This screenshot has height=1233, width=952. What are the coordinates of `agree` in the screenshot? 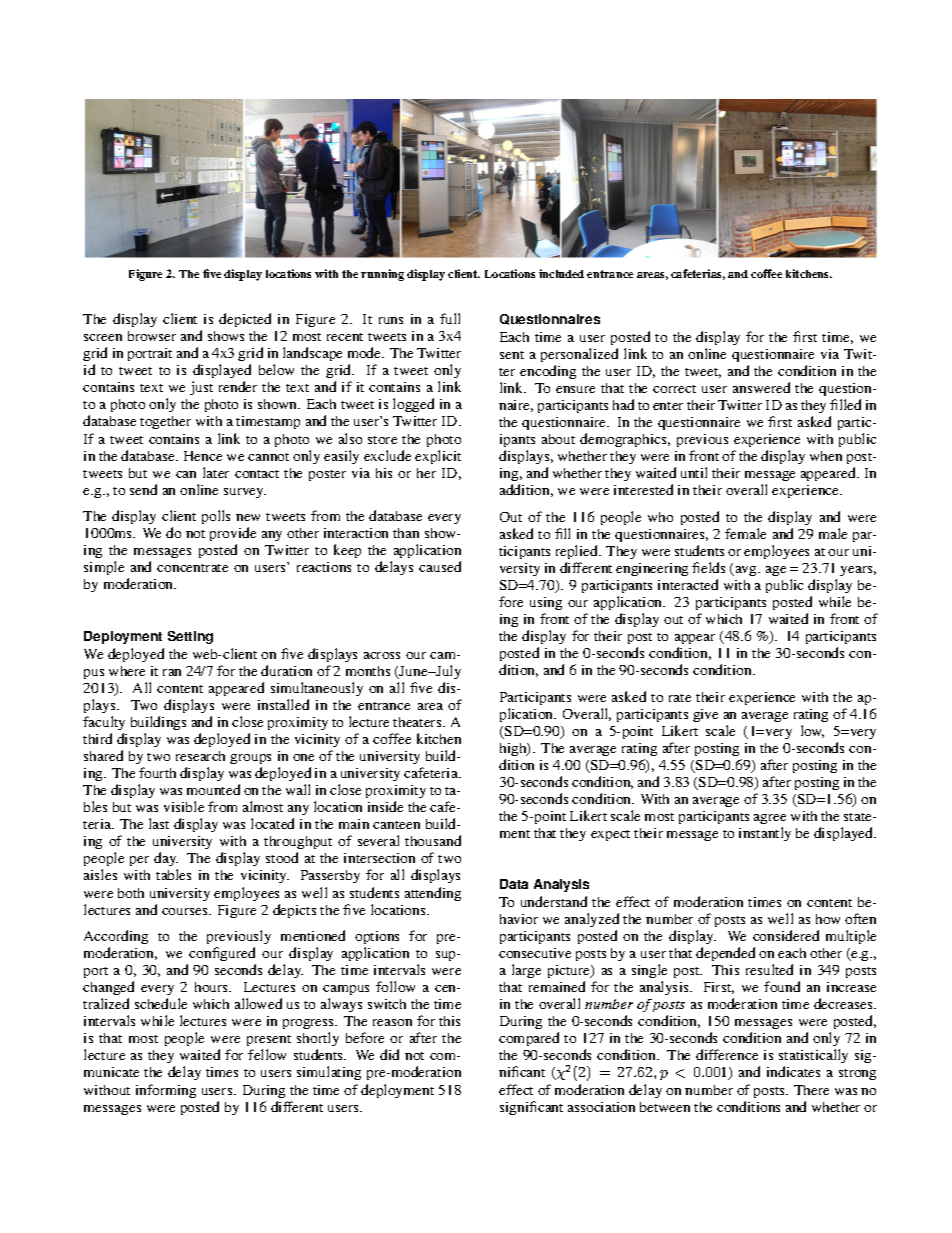 It's located at (770, 821).
